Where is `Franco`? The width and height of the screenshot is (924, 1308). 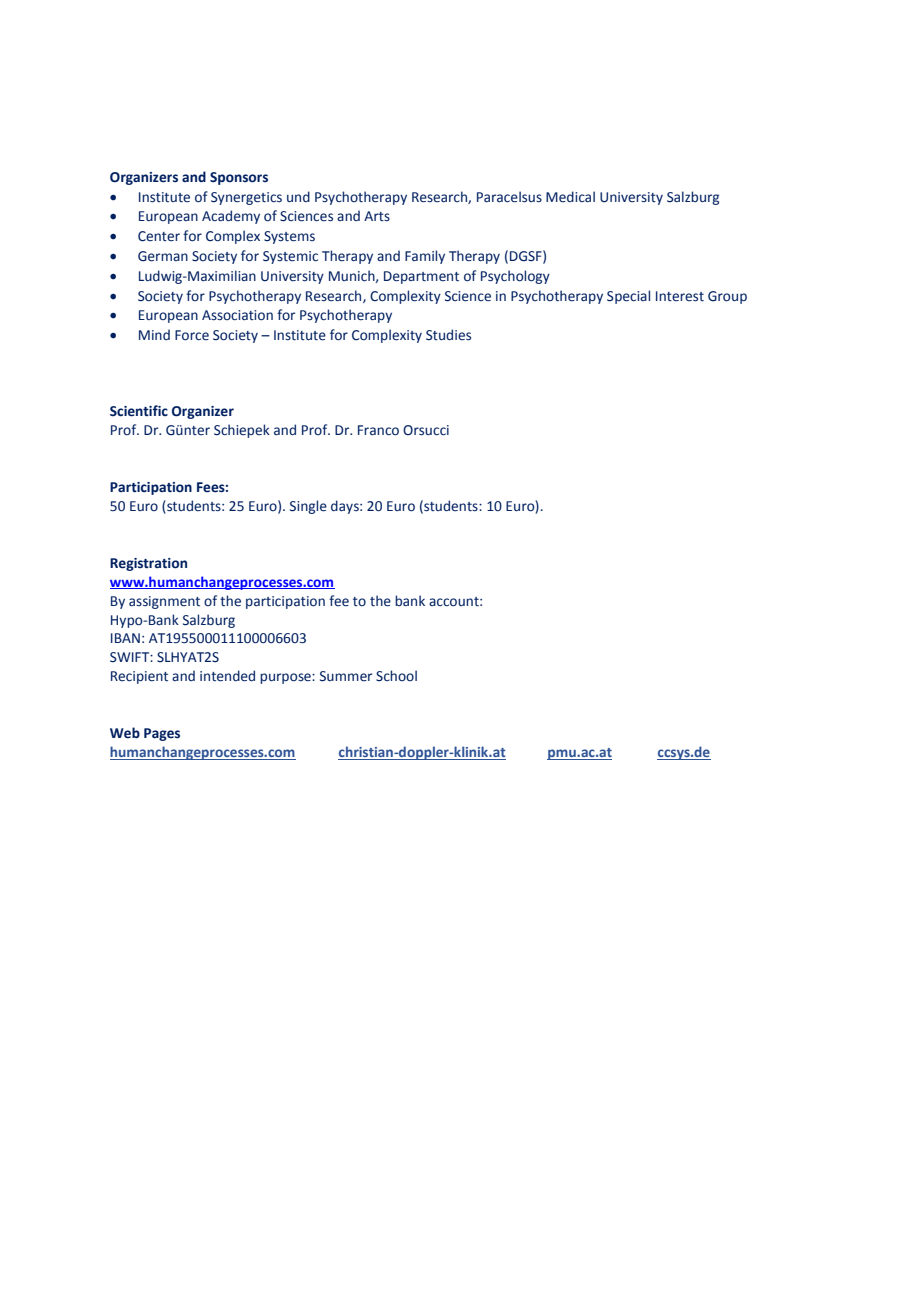 Franco is located at coordinates (378, 430).
